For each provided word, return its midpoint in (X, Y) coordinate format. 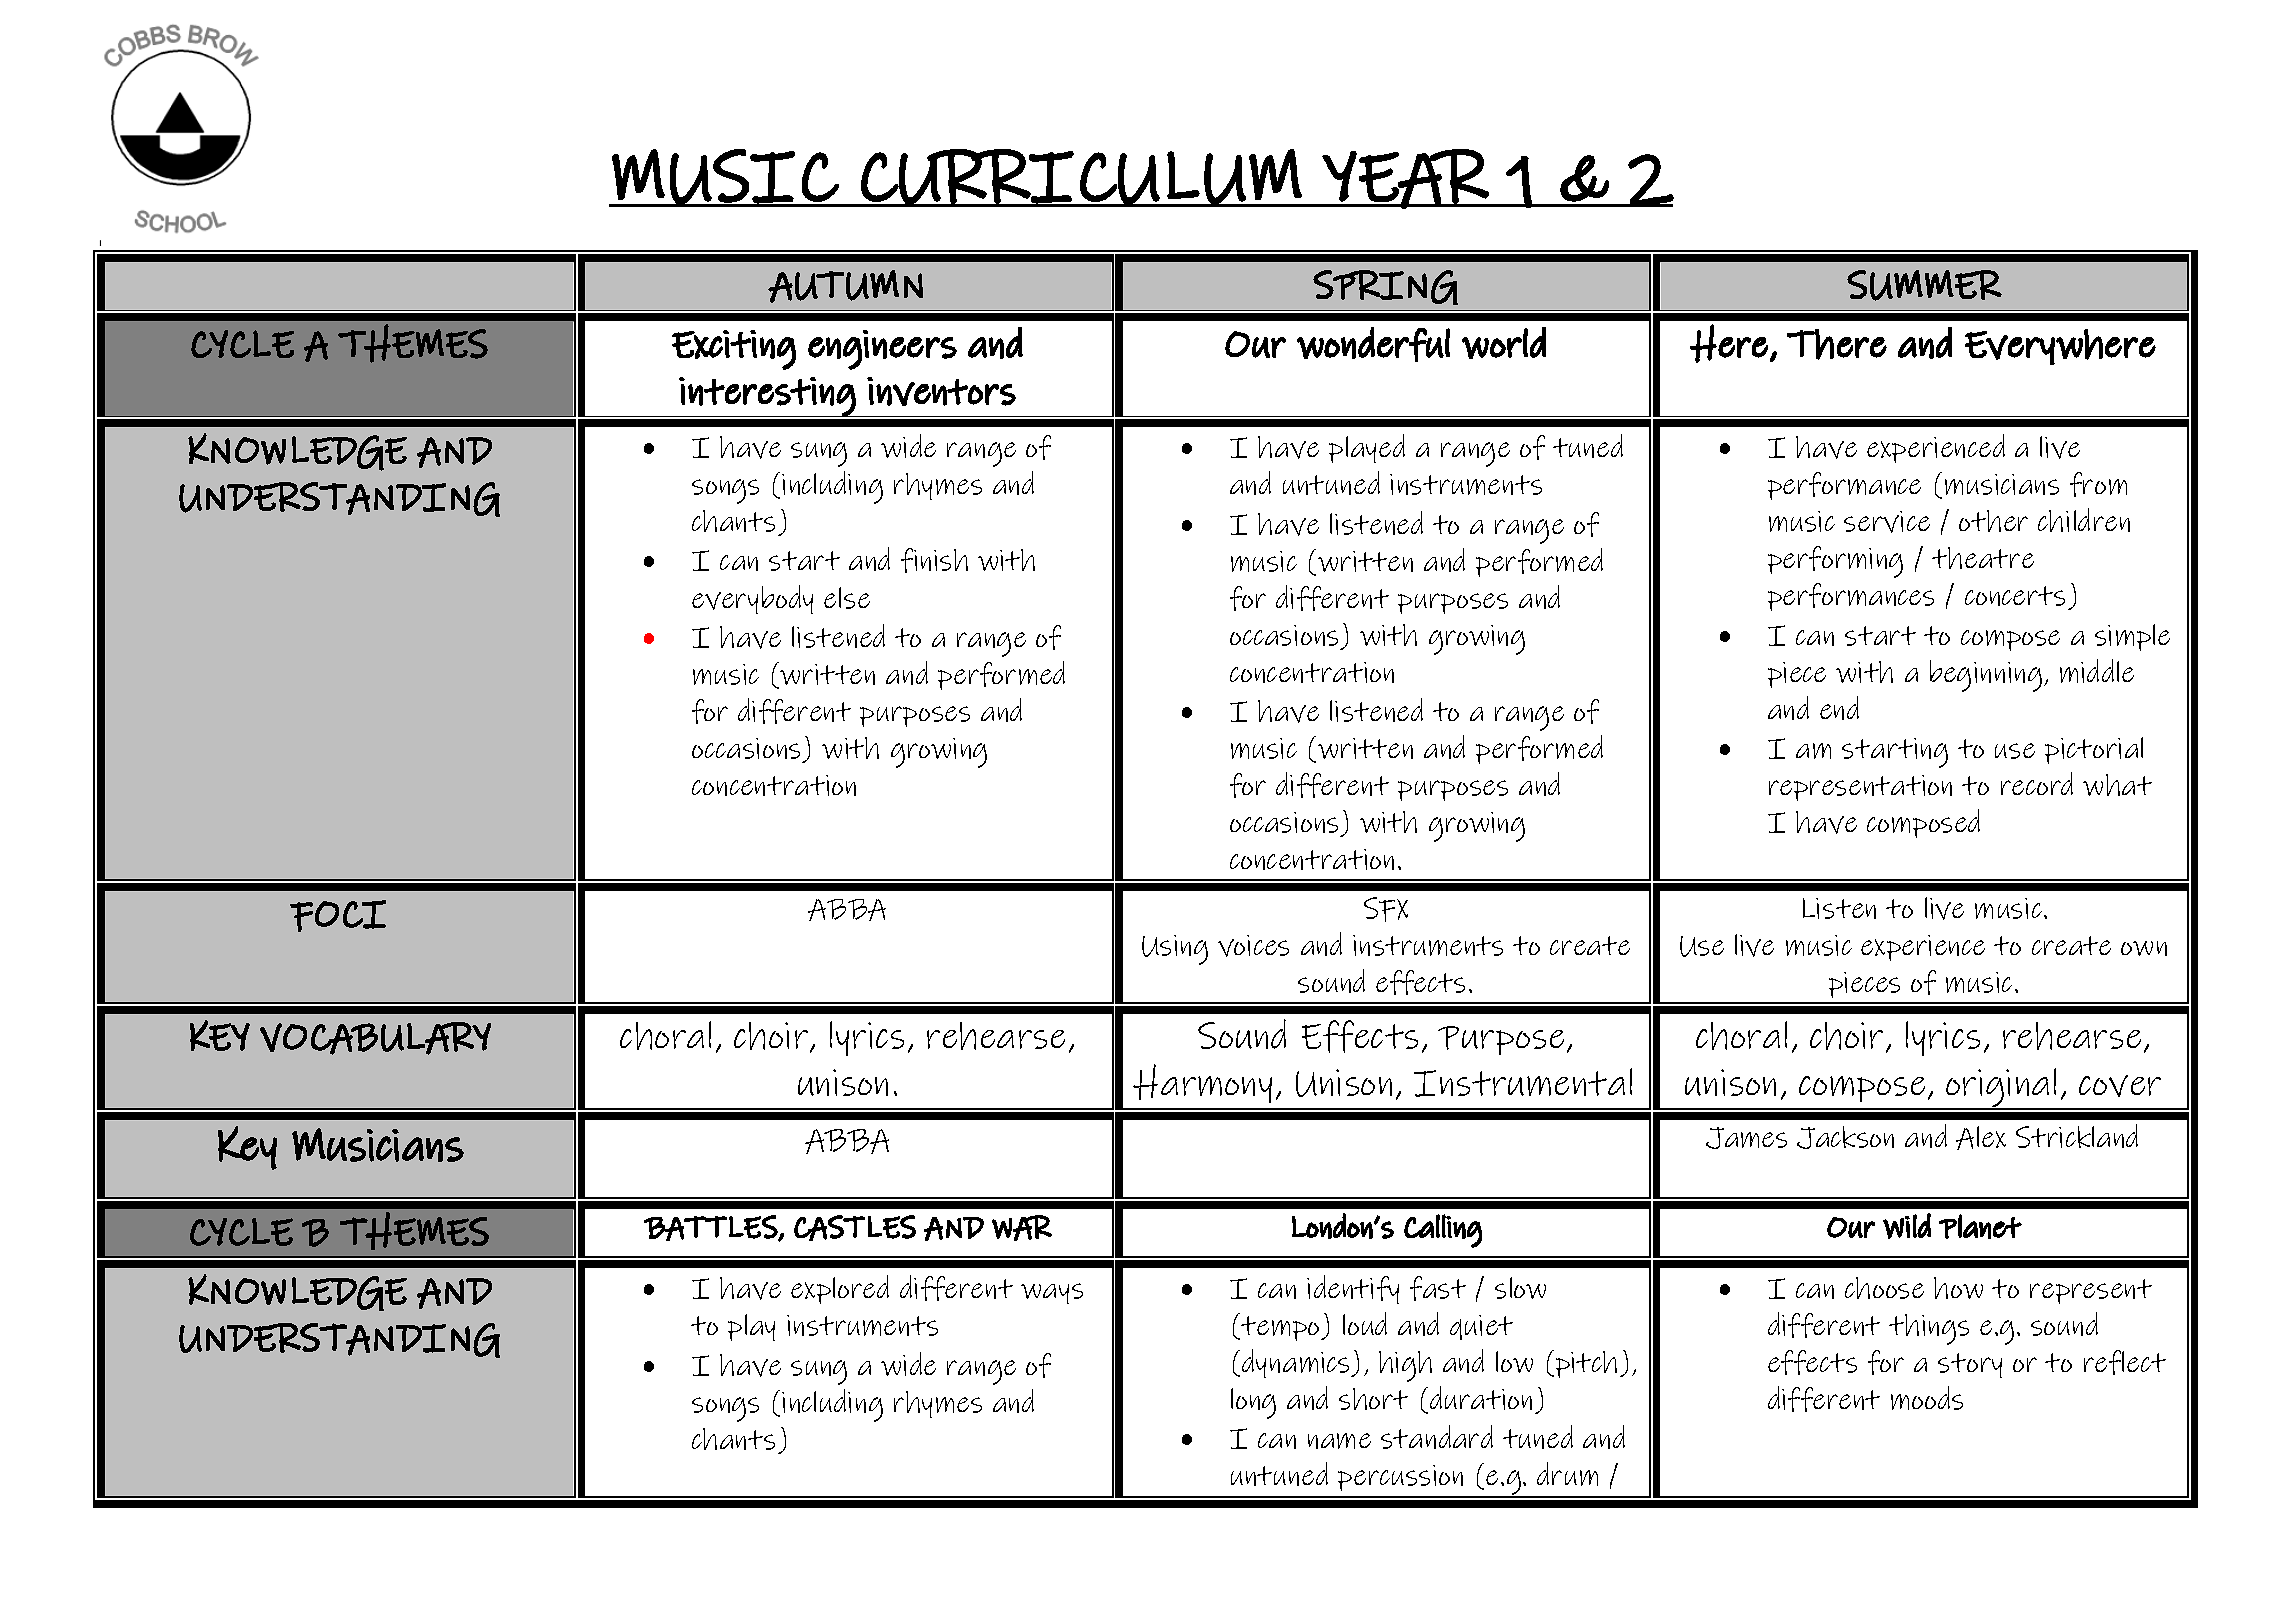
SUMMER (1924, 285)
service (1887, 522)
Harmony (1202, 1083)
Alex (1981, 1138)
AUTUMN (845, 286)
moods (1927, 1398)
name (1339, 1441)
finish (934, 560)
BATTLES (711, 1228)
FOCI (338, 916)
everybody (752, 599)
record (2037, 783)
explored (840, 1289)
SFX (1386, 909)
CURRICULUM (1081, 177)
